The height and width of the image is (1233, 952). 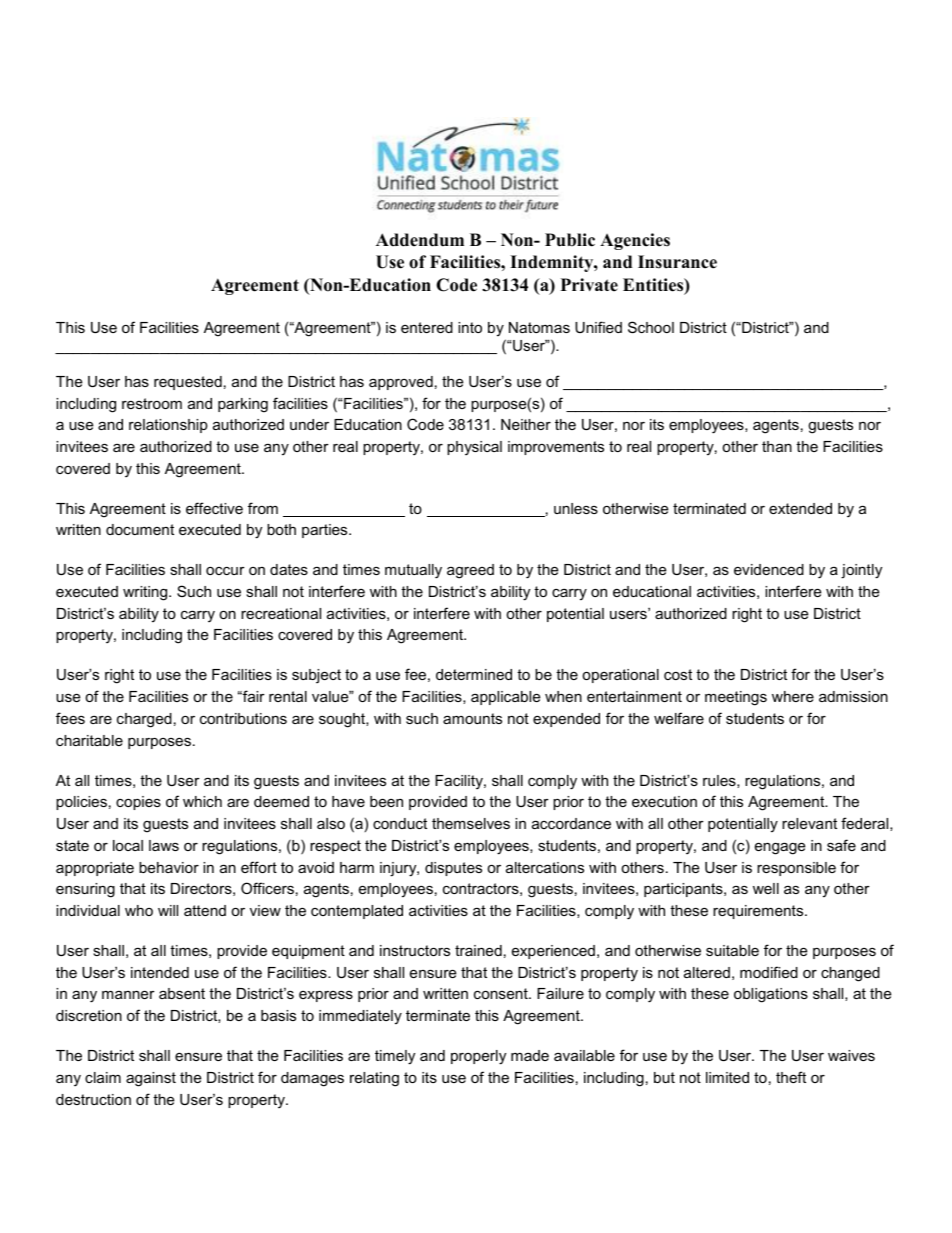 I want to click on extended, so click(x=800, y=508).
